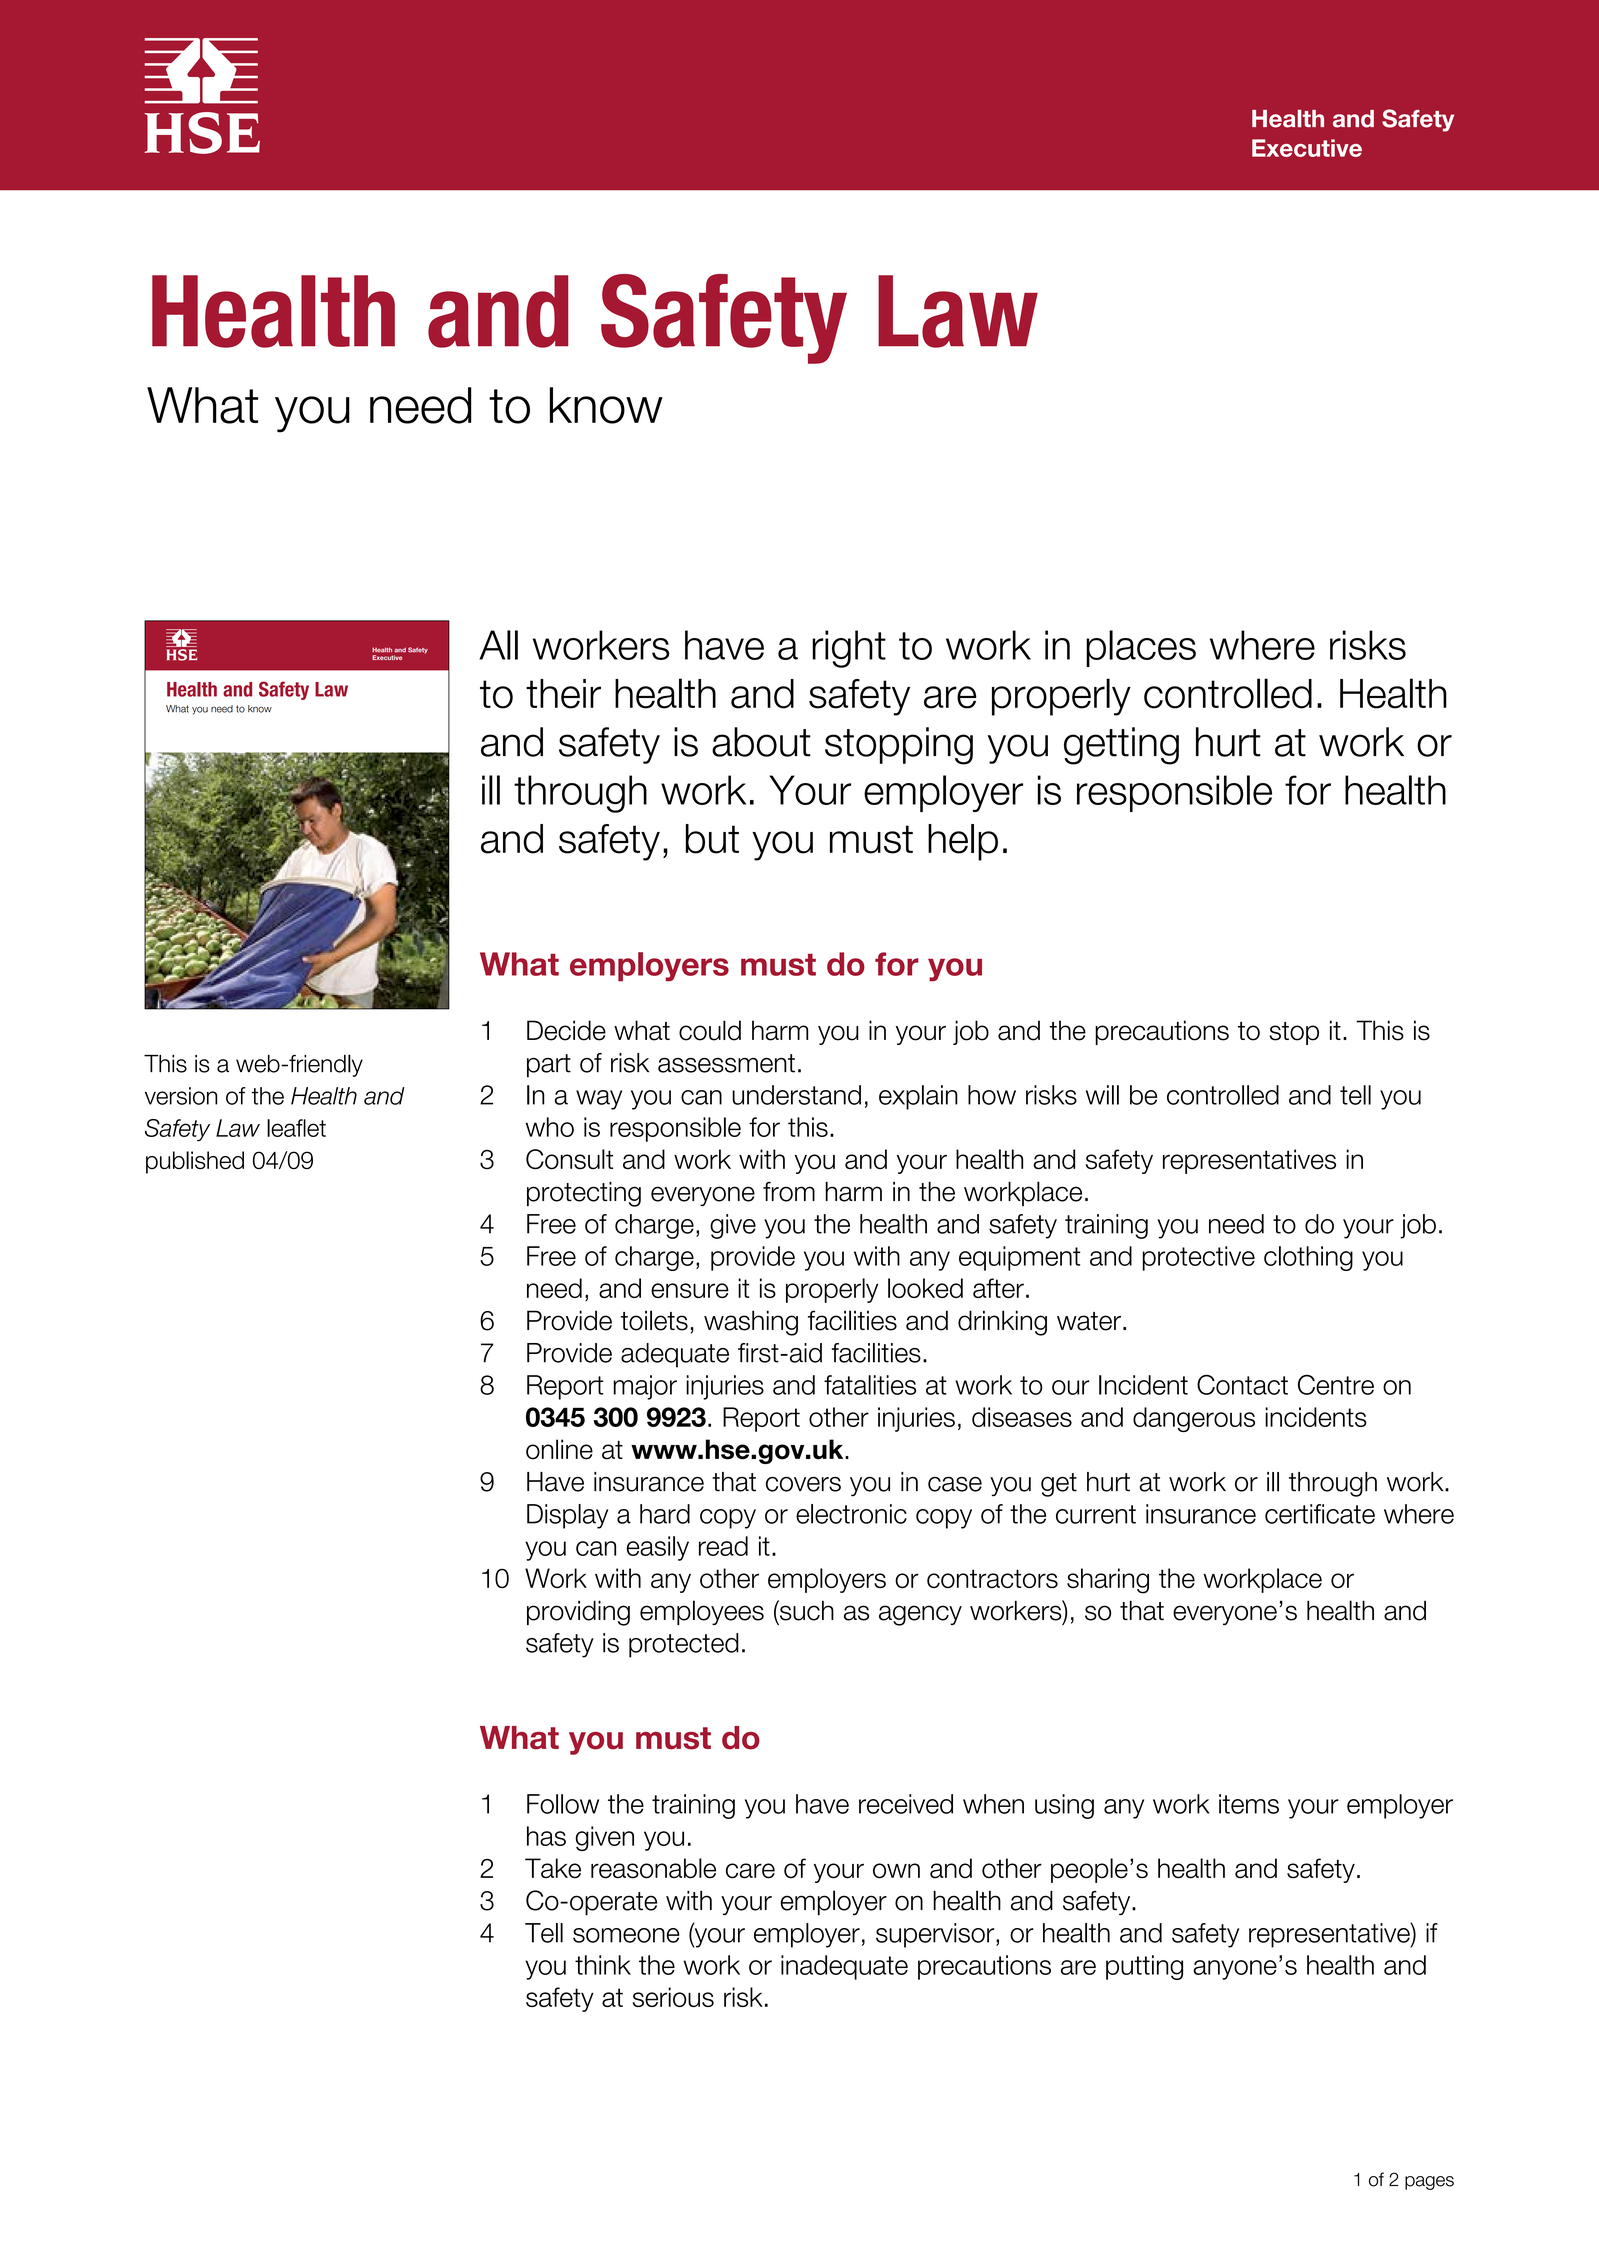  What do you see at coordinates (1429, 2183) in the screenshot?
I see `pages` at bounding box center [1429, 2183].
